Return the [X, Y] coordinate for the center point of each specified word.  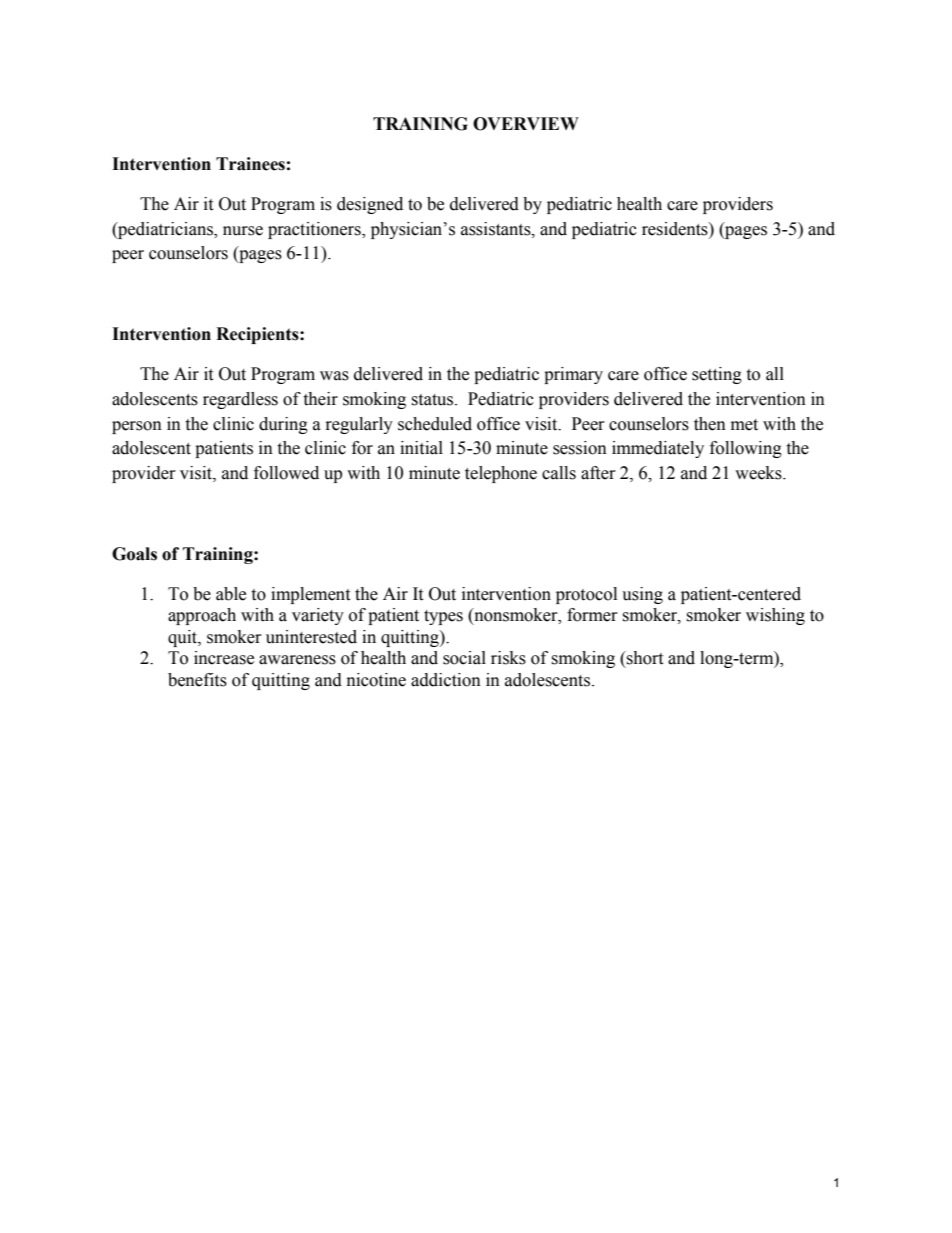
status [433, 400]
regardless [240, 400]
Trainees [250, 164]
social [464, 658]
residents [676, 229]
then [710, 424]
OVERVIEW [526, 124]
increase [224, 658]
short [644, 658]
